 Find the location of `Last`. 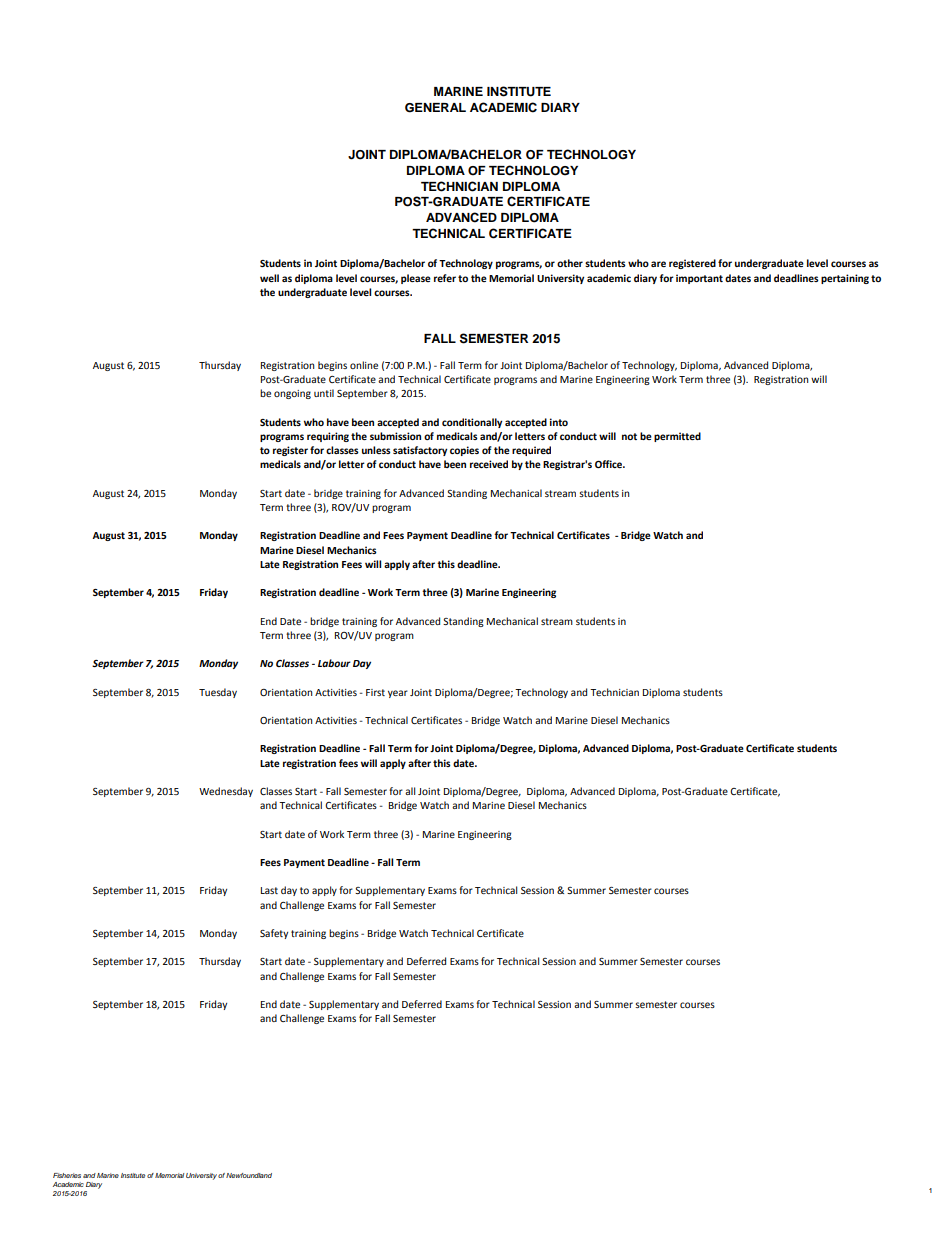

Last is located at coordinates (269, 890).
